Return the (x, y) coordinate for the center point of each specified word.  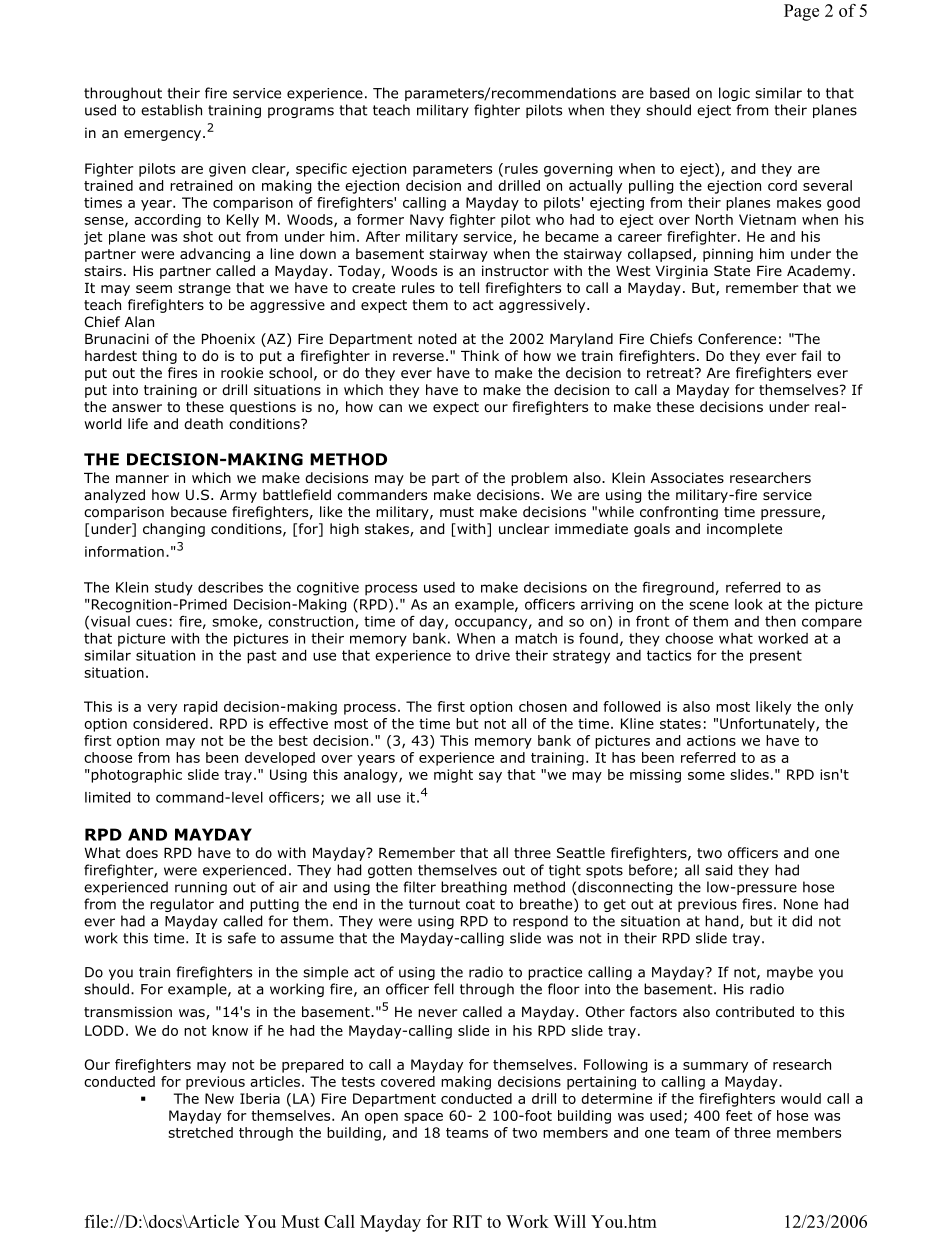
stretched (200, 1132)
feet (739, 1115)
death (203, 423)
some (706, 776)
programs (301, 112)
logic (734, 94)
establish (171, 110)
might (453, 776)
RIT (467, 1221)
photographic (135, 776)
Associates (687, 477)
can (390, 408)
